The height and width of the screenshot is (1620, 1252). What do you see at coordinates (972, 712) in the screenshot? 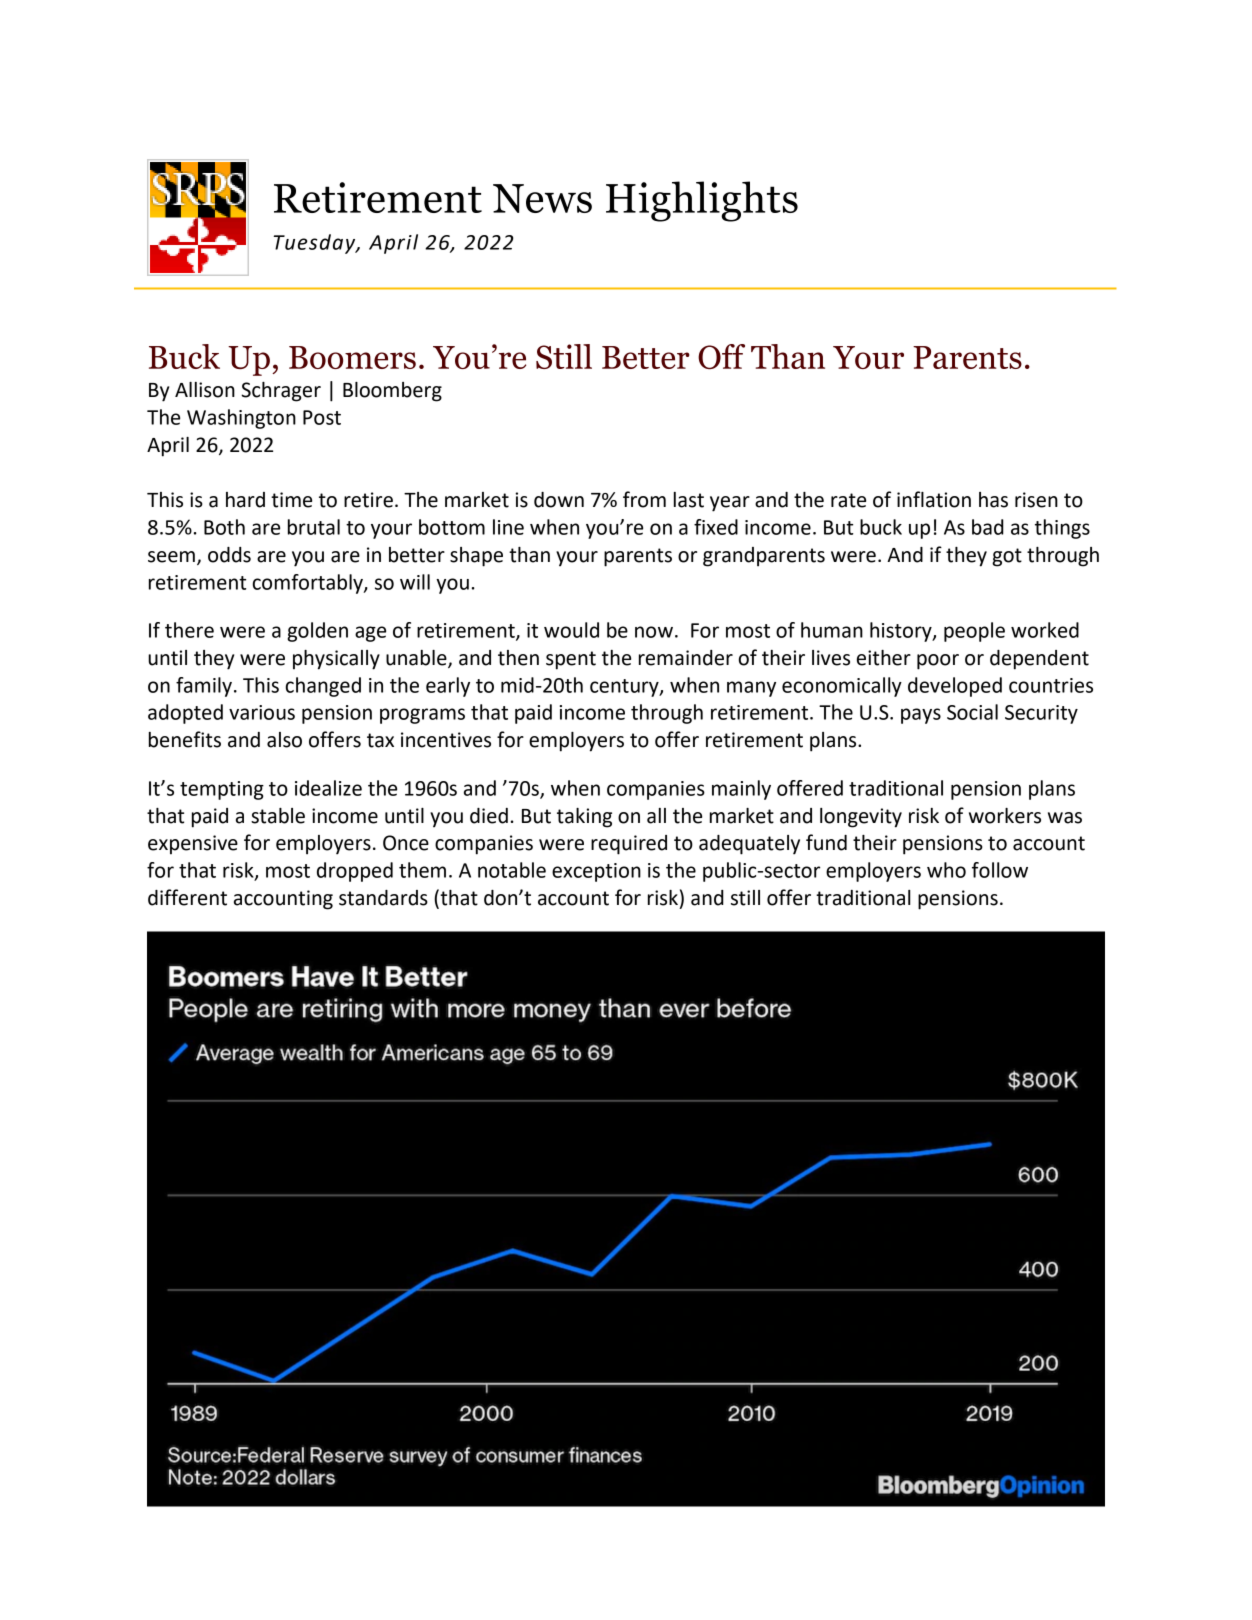
I see `Social` at bounding box center [972, 712].
